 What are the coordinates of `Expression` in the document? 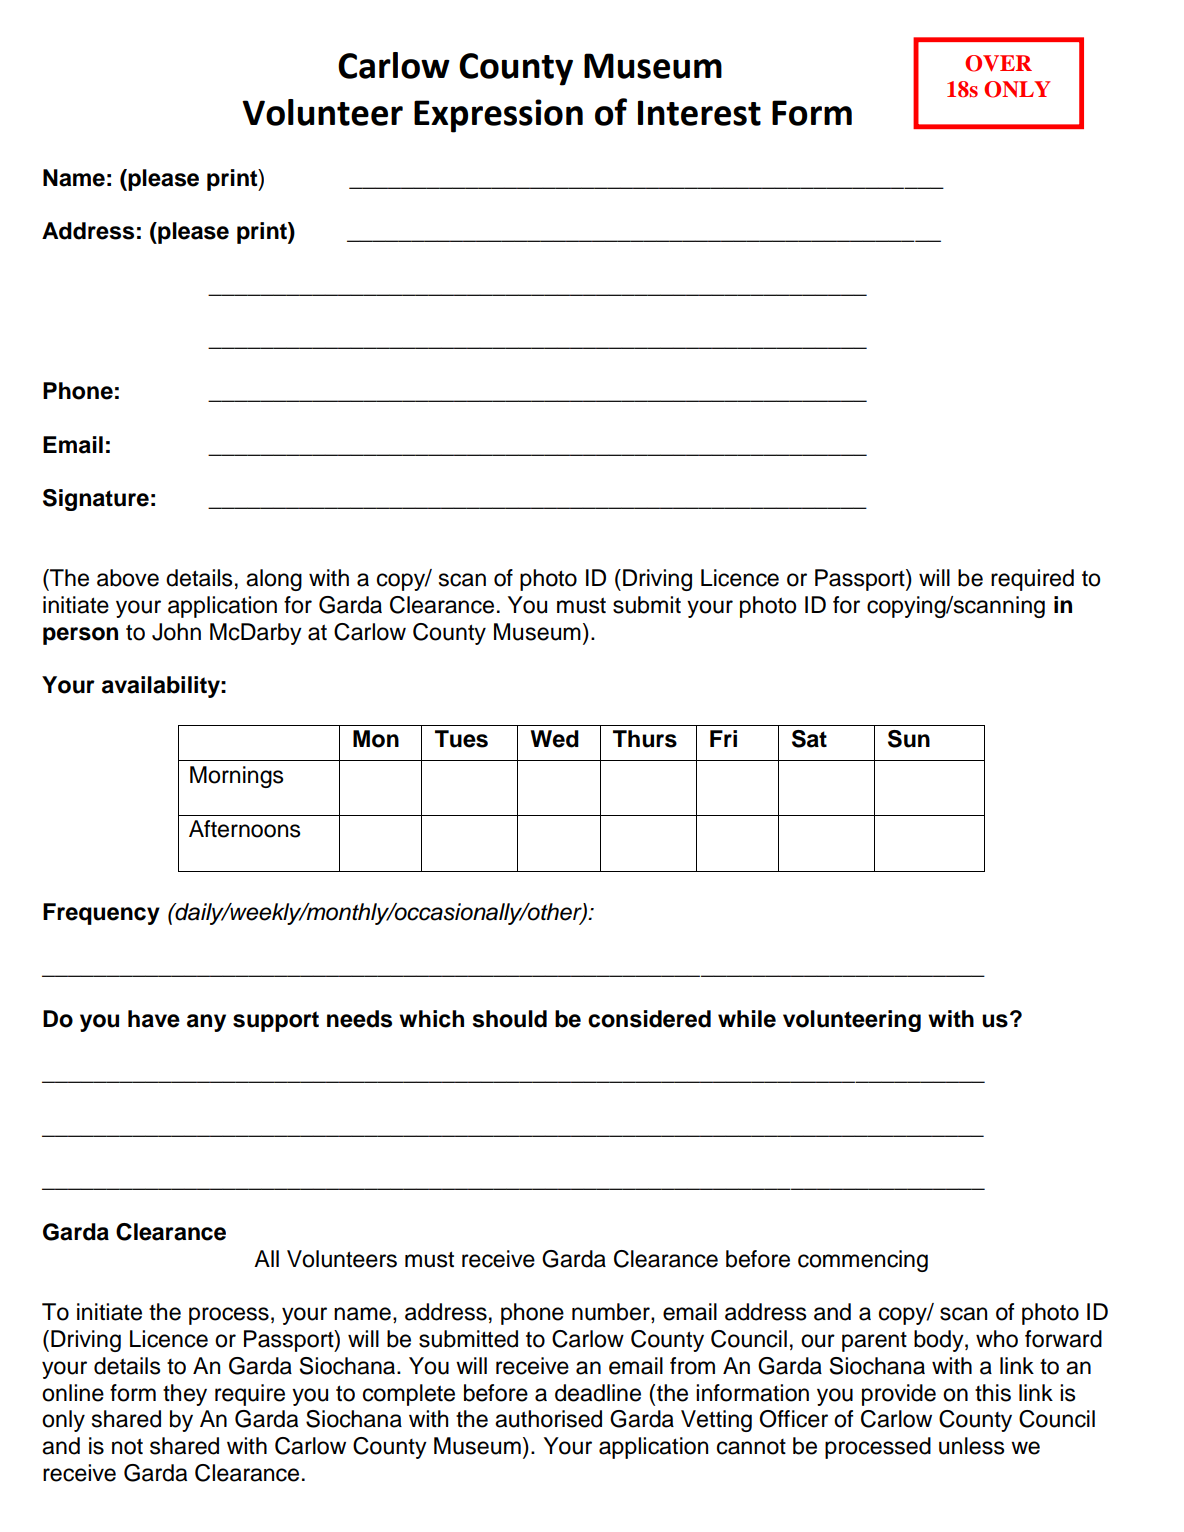 It's located at (498, 116).
